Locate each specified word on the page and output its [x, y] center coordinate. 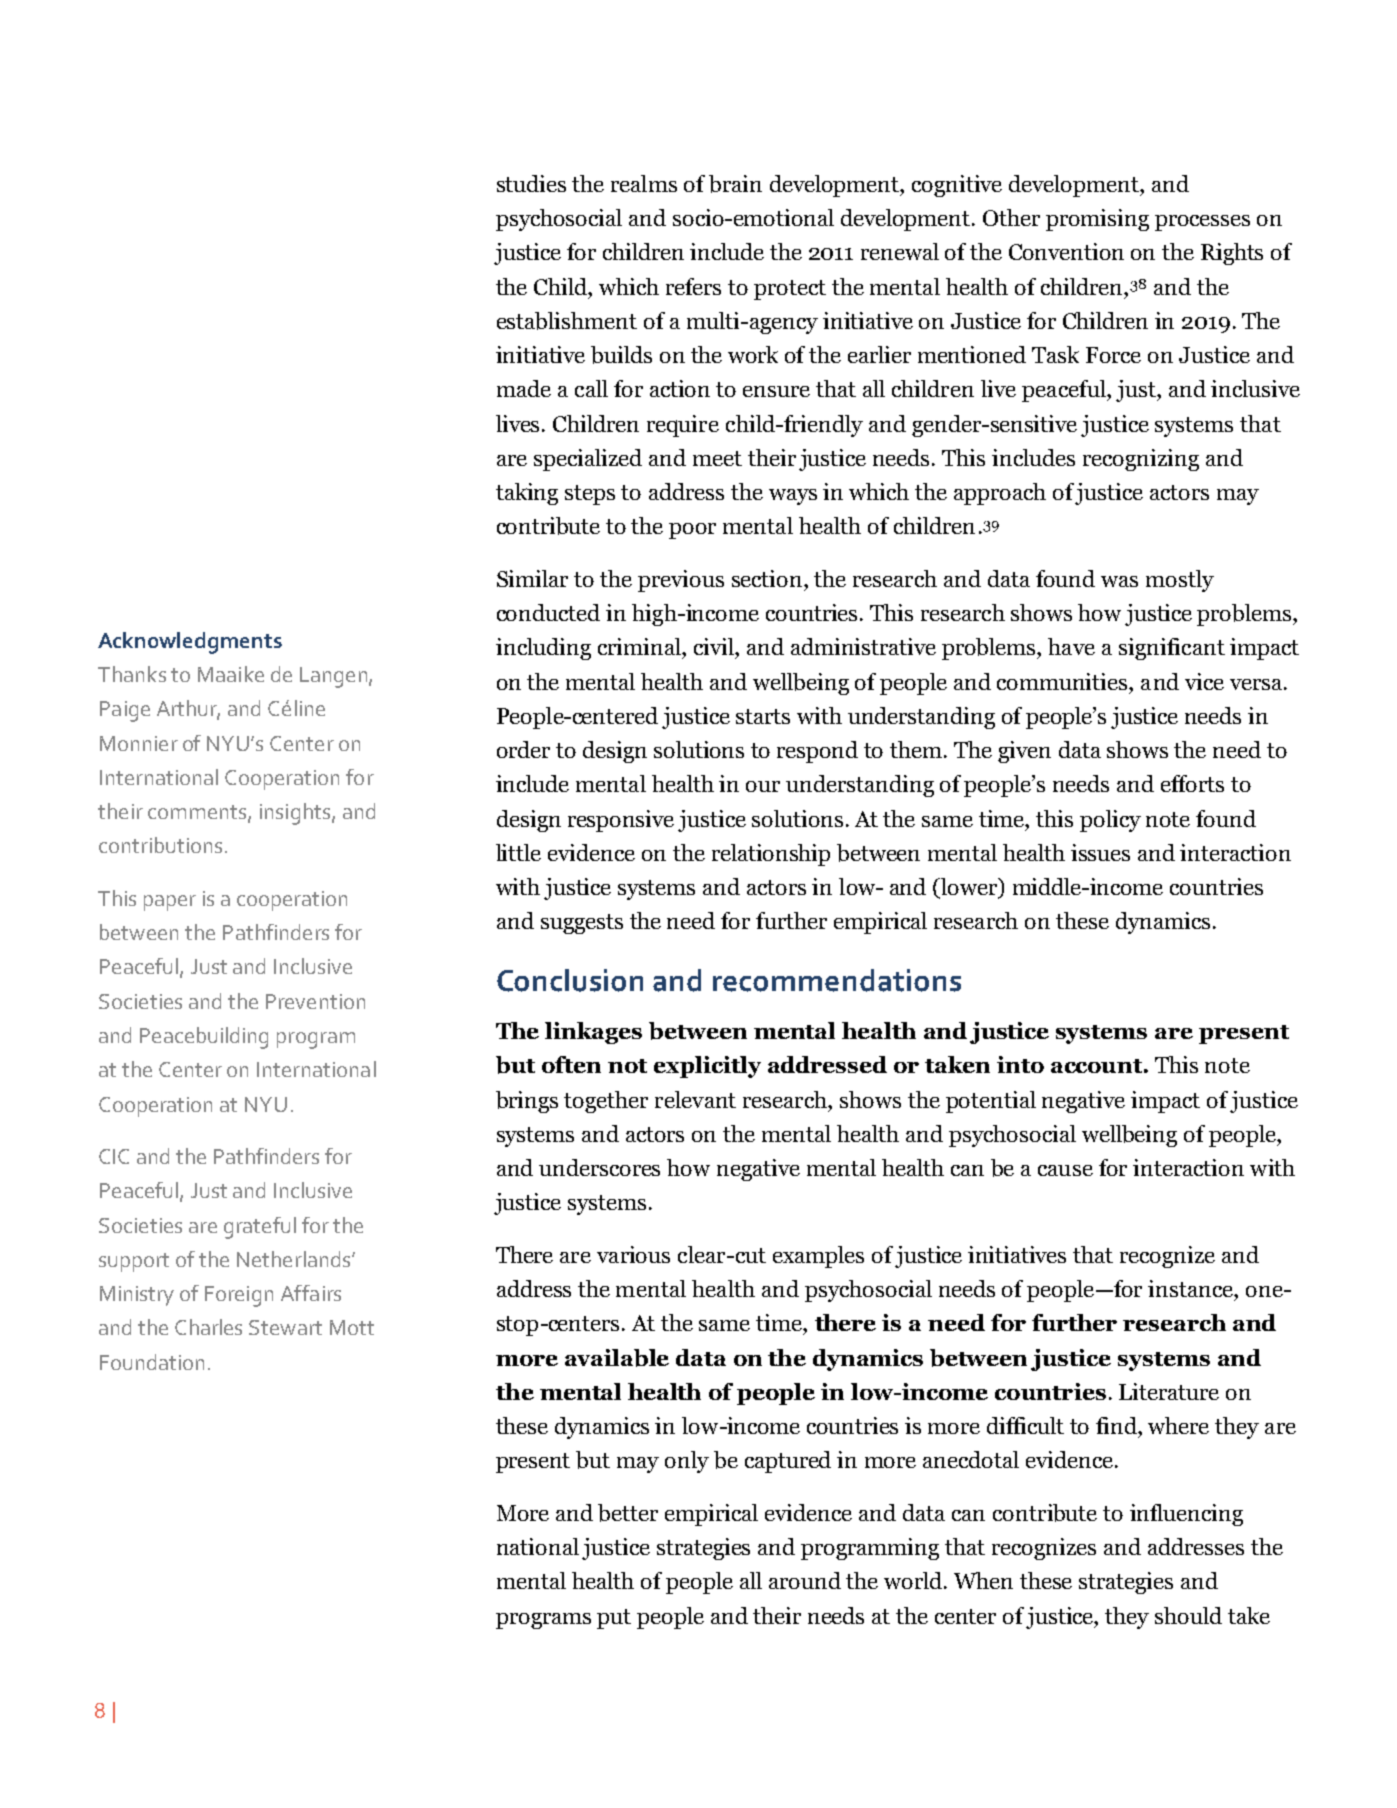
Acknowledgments [190, 643]
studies [531, 183]
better [628, 1513]
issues [1100, 852]
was [1119, 581]
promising [1097, 220]
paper [170, 903]
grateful [260, 1228]
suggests [582, 924]
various [633, 1254]
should [1188, 1615]
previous [681, 581]
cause [1065, 1170]
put [614, 1619]
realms [644, 183]
